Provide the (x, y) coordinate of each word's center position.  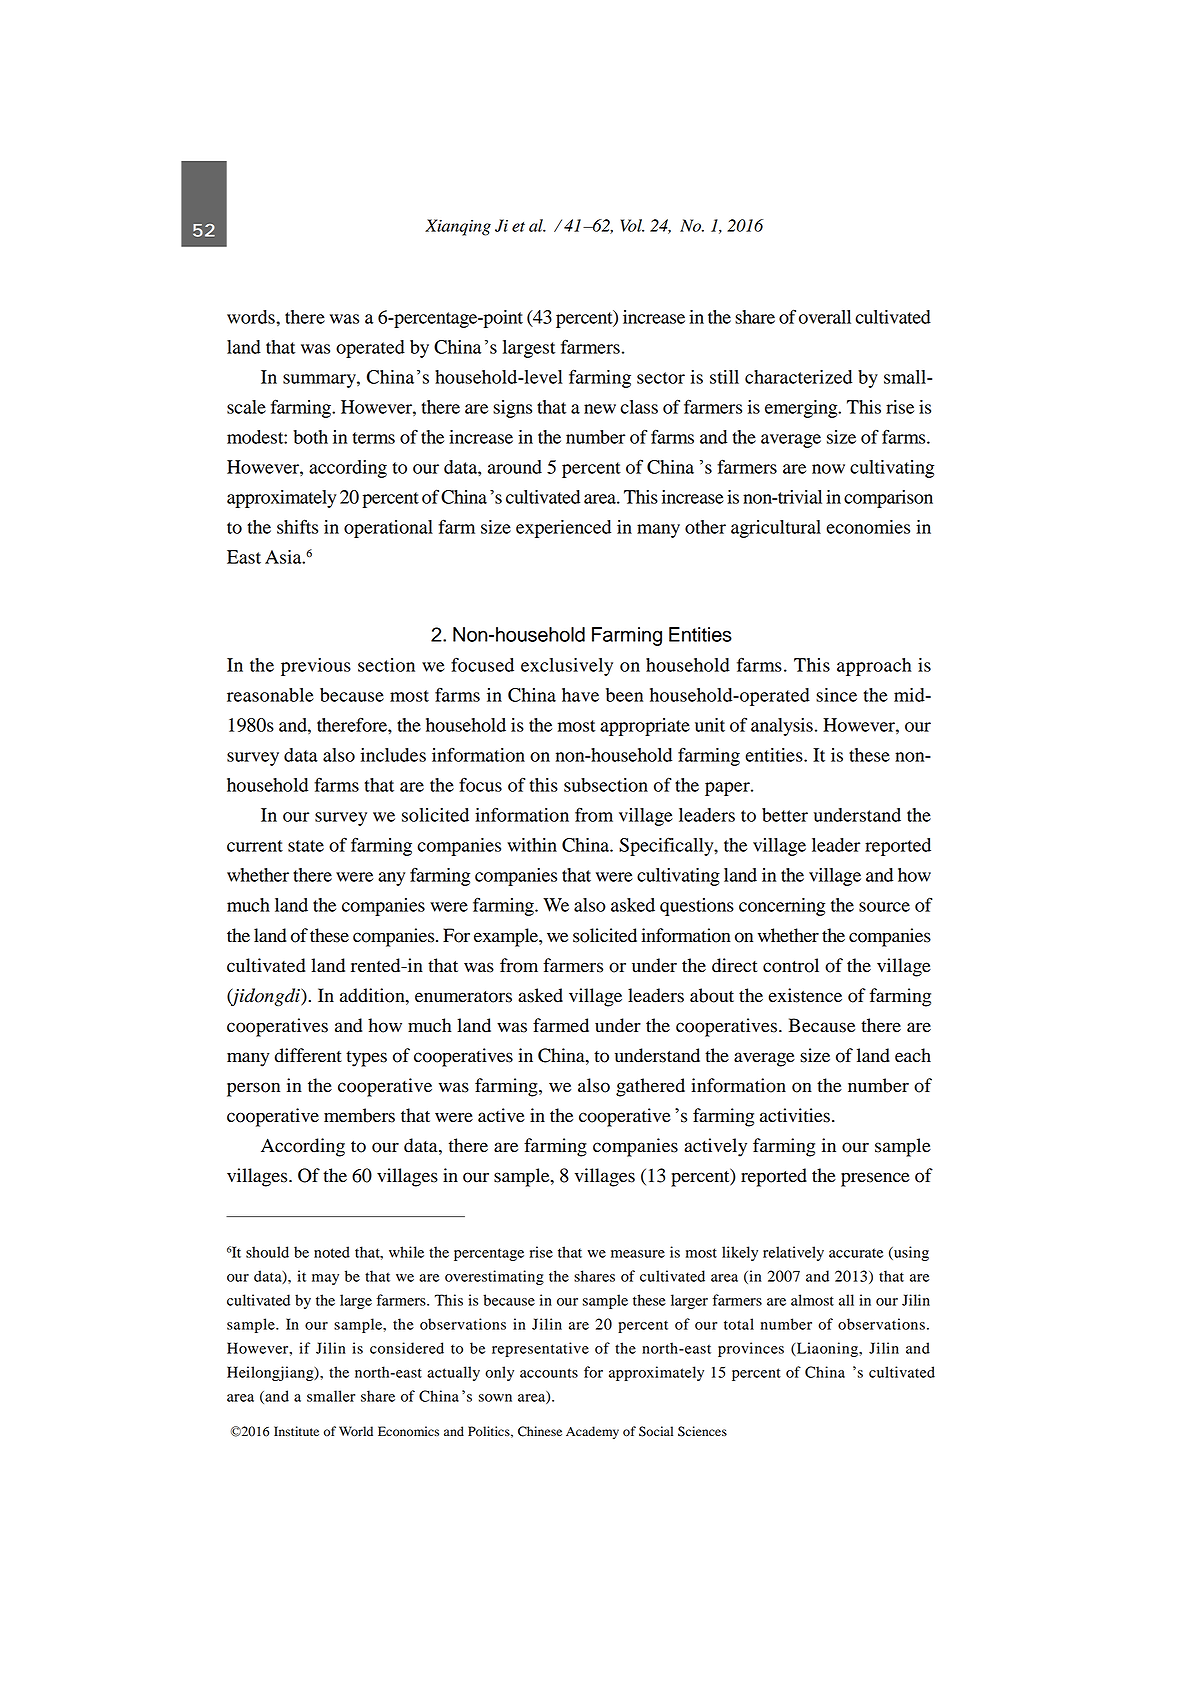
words (252, 317)
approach (874, 667)
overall (825, 317)
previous (316, 667)
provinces (751, 1349)
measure (638, 1254)
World (356, 1431)
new (600, 409)
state (306, 846)
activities (795, 1115)
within (532, 845)
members (359, 1115)
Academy (592, 1432)
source (884, 907)
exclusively (567, 667)
